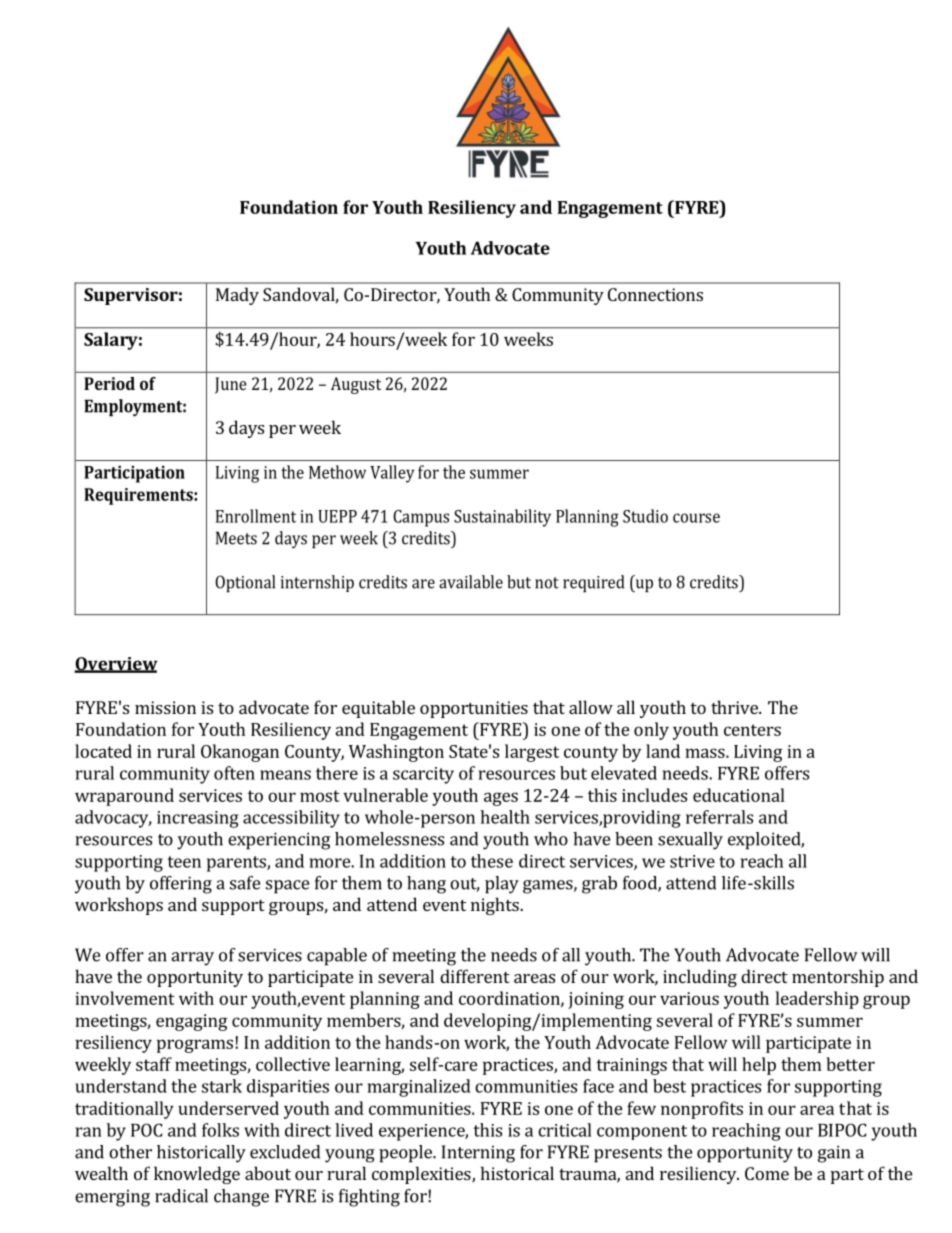 The width and height of the page is (952, 1233). What do you see at coordinates (475, 976) in the page?
I see `different` at bounding box center [475, 976].
